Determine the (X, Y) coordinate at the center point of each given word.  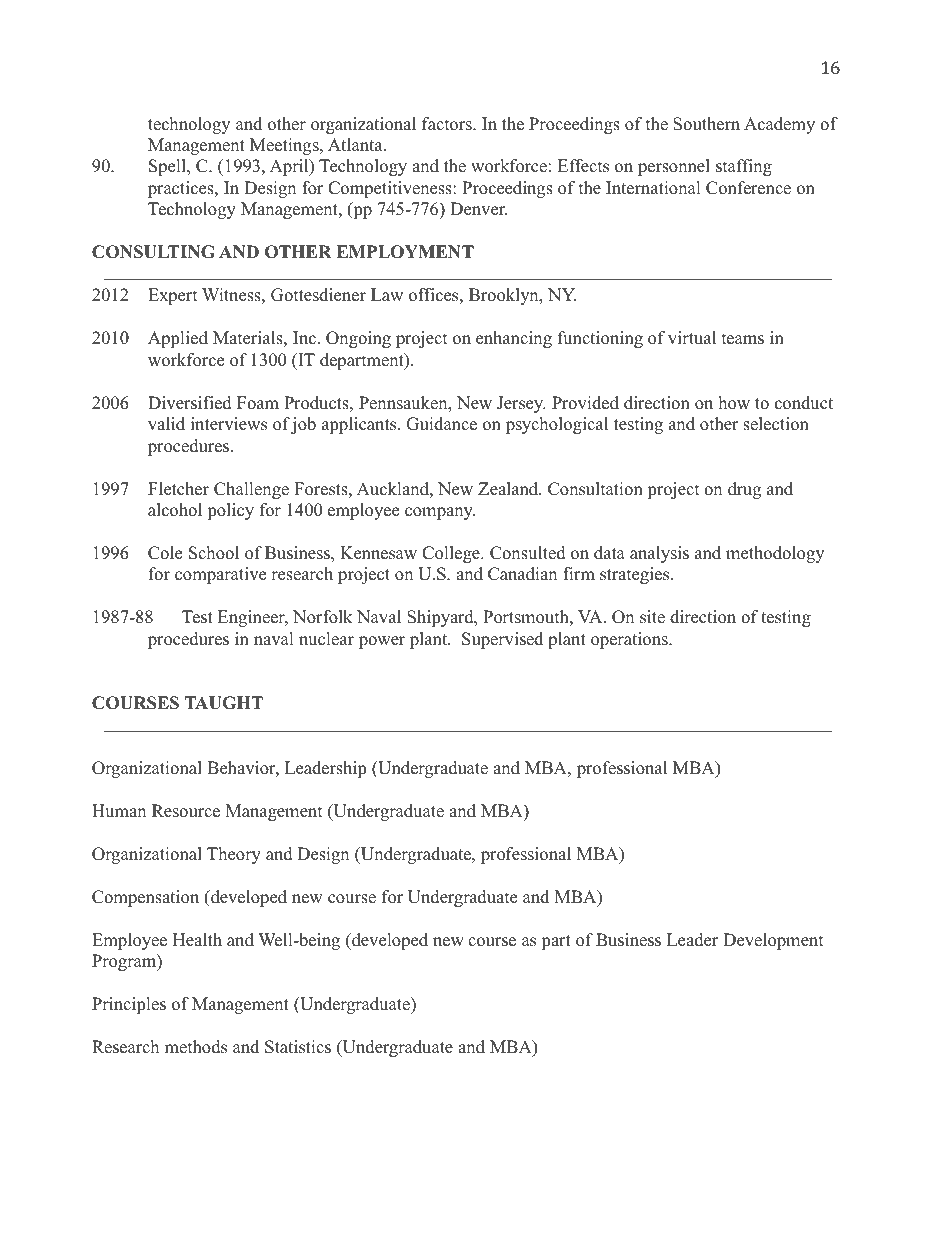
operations (630, 640)
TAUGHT (224, 703)
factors (448, 124)
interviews (229, 424)
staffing (744, 167)
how (734, 403)
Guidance (441, 424)
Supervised (502, 640)
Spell (168, 167)
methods (196, 1047)
